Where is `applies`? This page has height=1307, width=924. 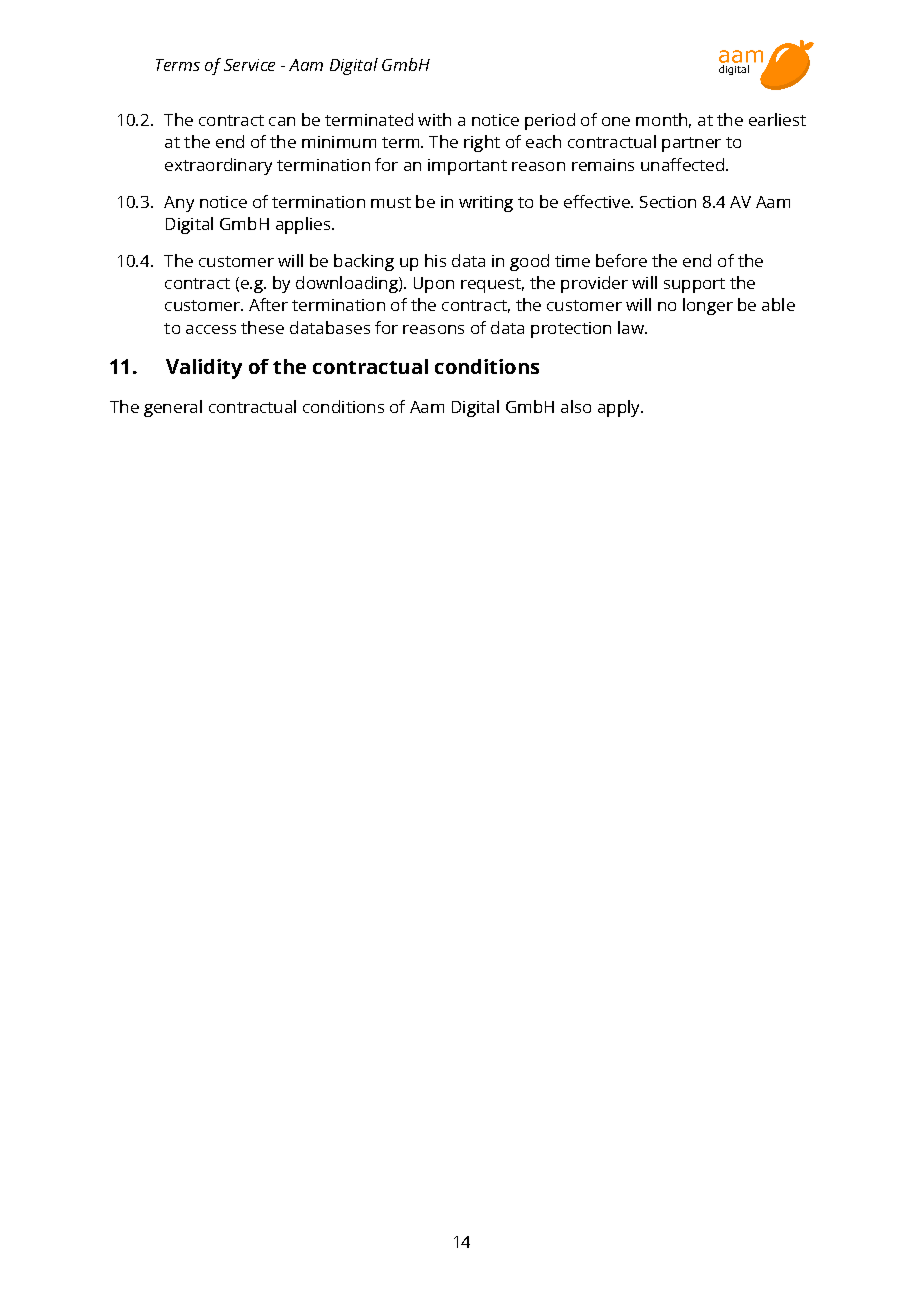
applies is located at coordinates (304, 225).
